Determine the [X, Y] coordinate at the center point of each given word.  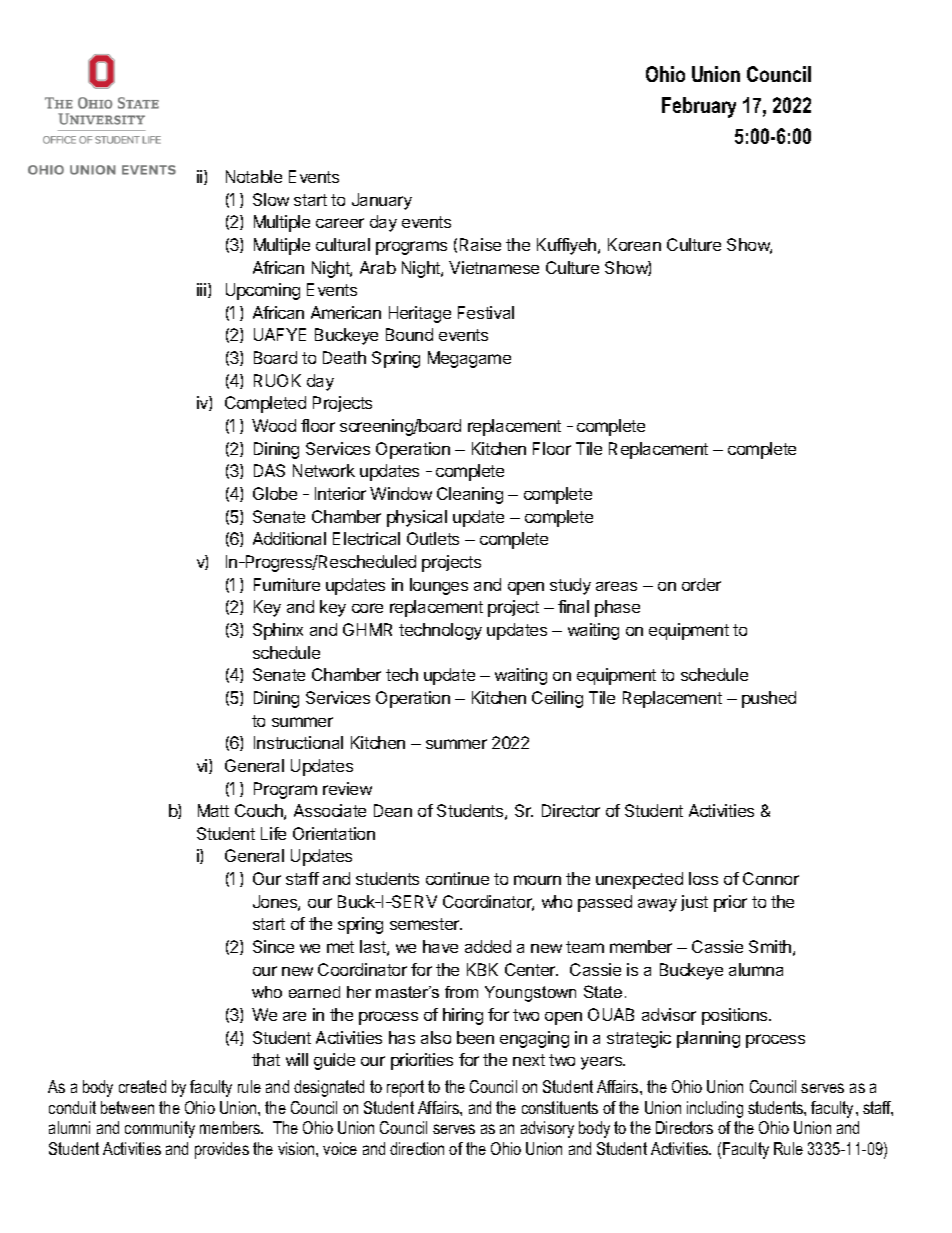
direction [417, 1148]
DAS [269, 470]
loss [703, 878]
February [699, 107]
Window [401, 493]
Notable [254, 176]
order [701, 584]
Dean [393, 810]
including [715, 1109]
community [160, 1129]
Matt [213, 810]
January [382, 201]
